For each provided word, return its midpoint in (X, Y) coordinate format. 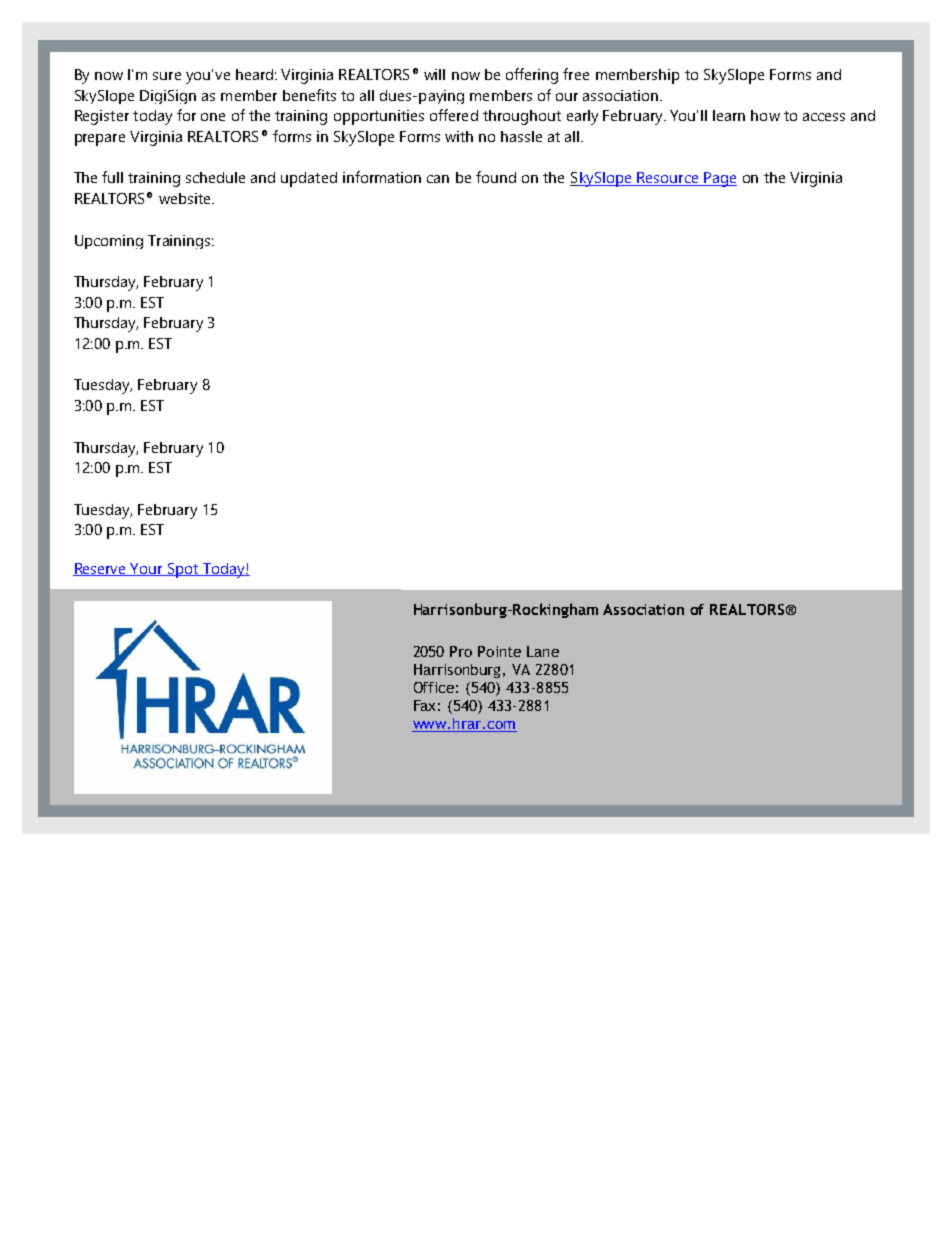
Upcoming (109, 242)
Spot (183, 570)
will (434, 74)
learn (729, 115)
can (438, 179)
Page (719, 179)
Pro (461, 651)
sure (167, 76)
